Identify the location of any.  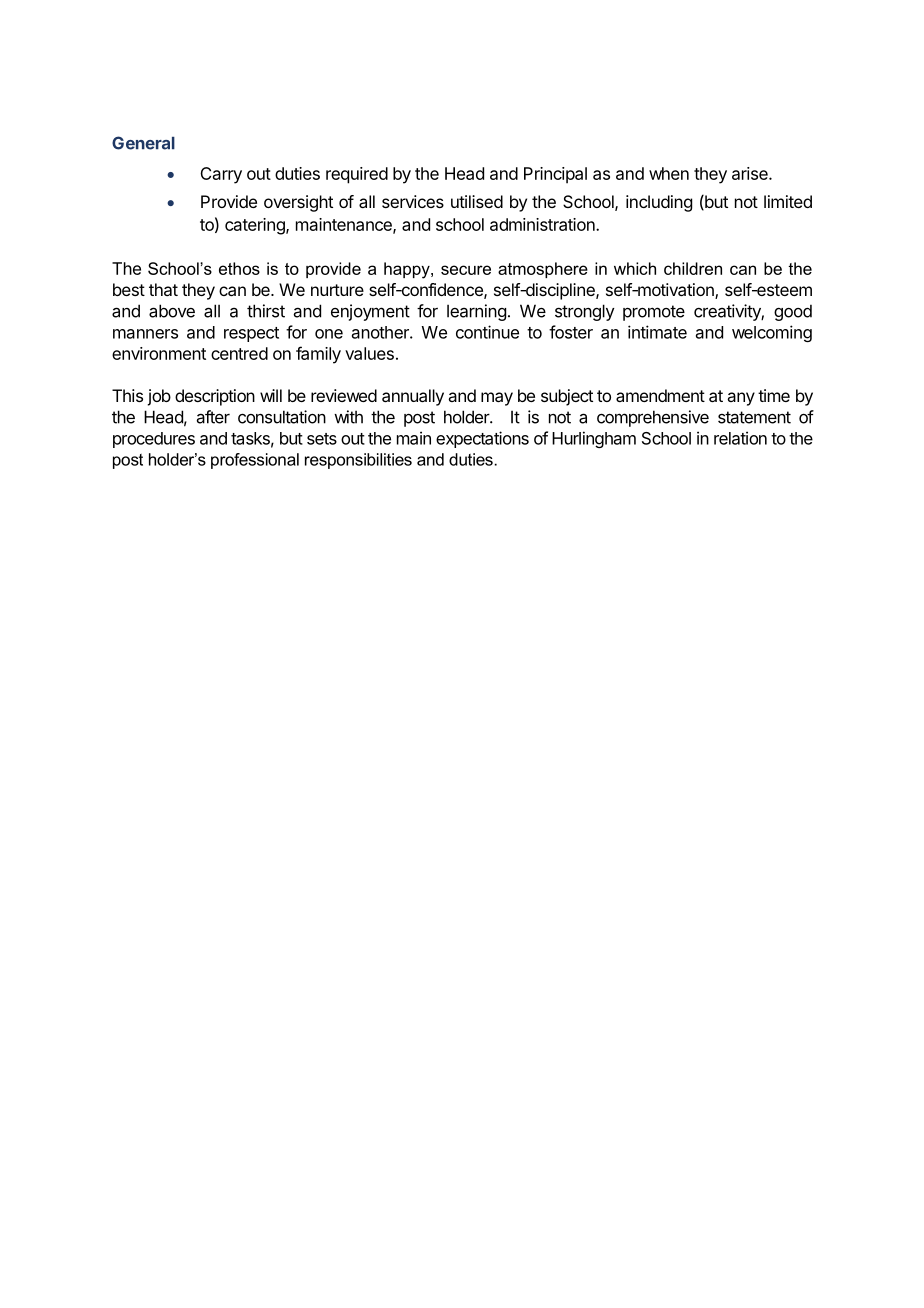
(741, 399).
